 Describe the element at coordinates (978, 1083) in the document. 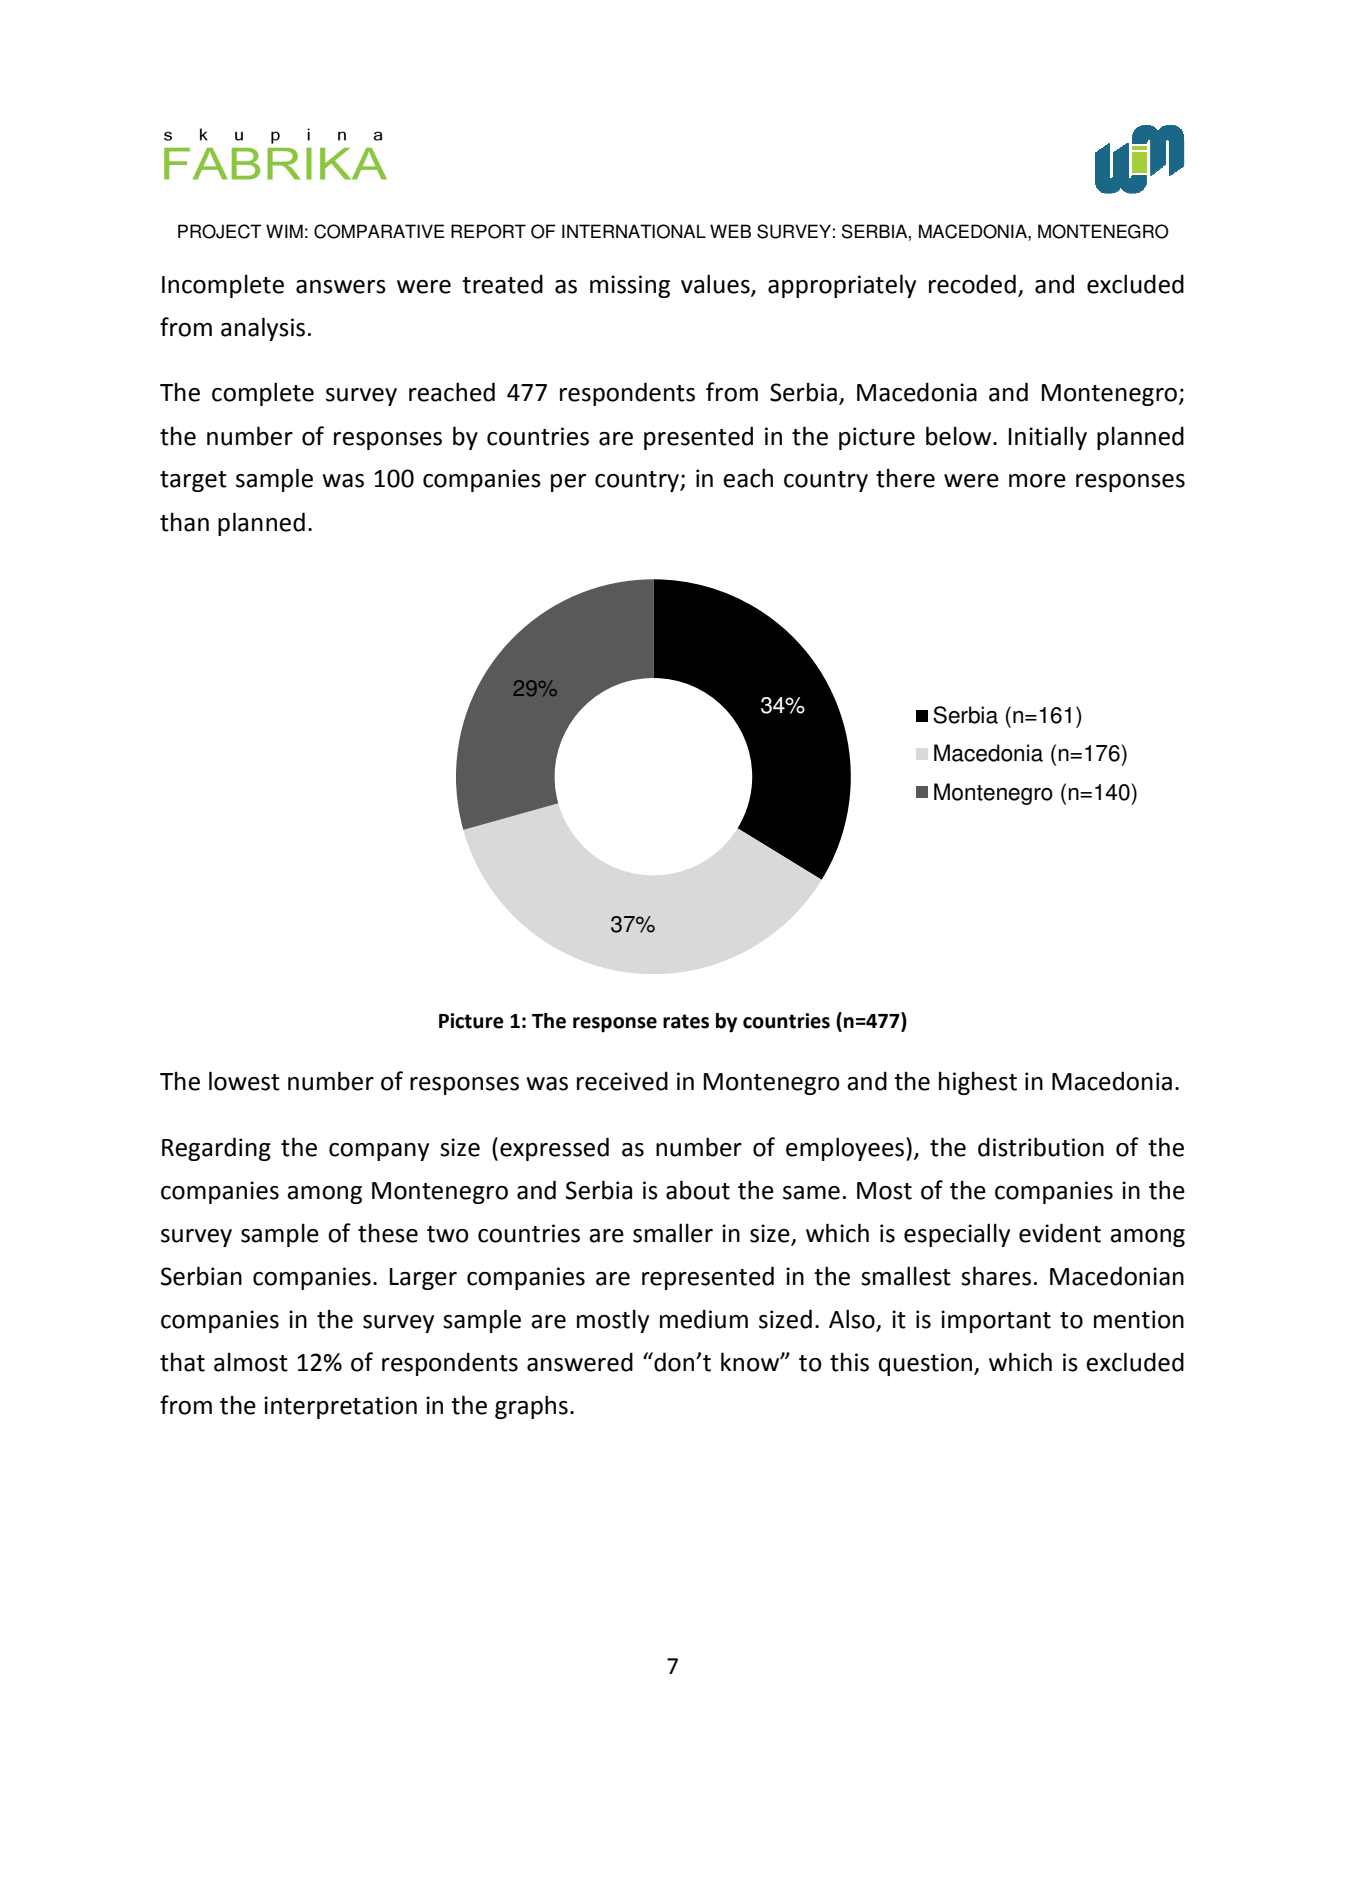

I see `highest` at that location.
